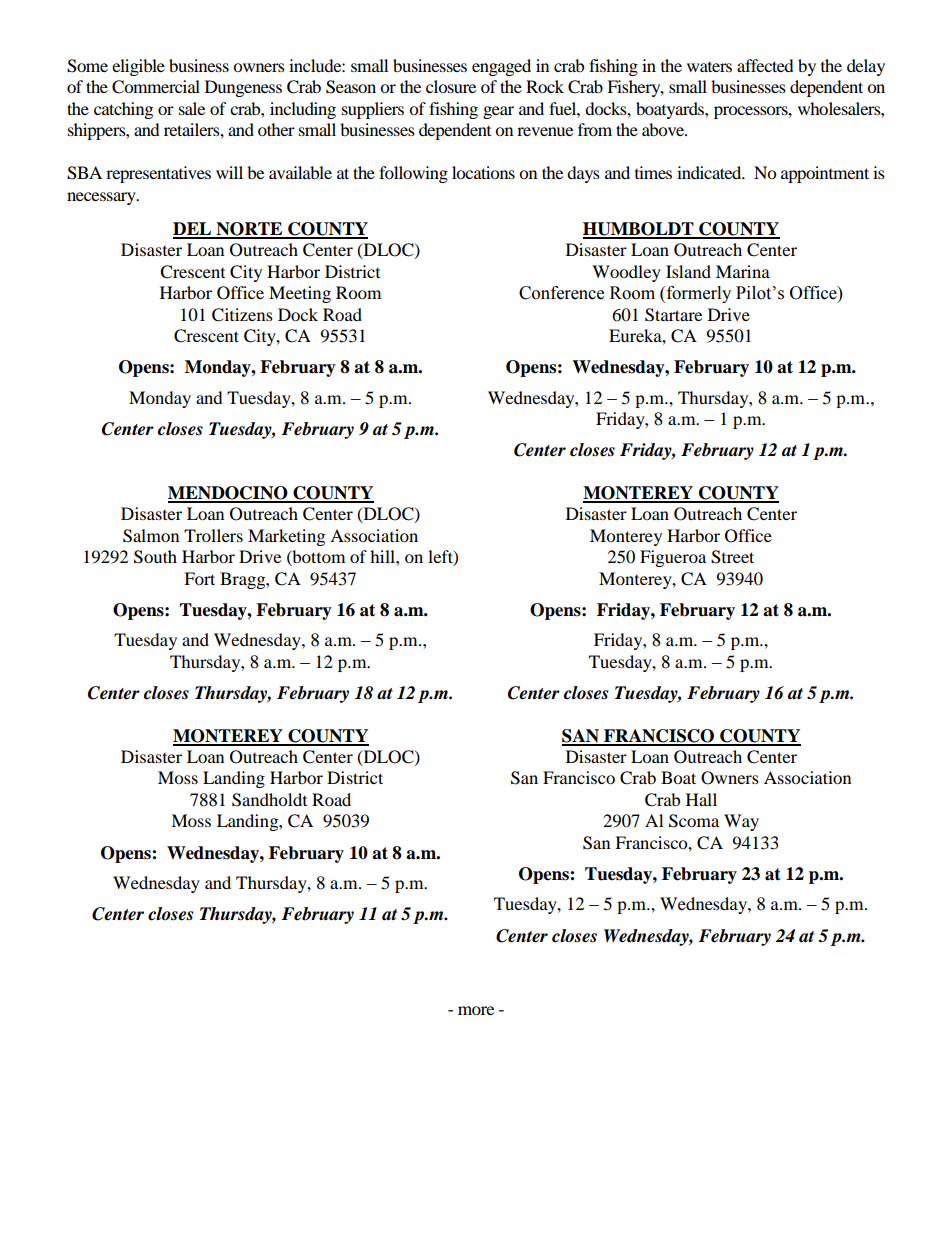 The image size is (952, 1233). I want to click on Trollers, so click(213, 535).
